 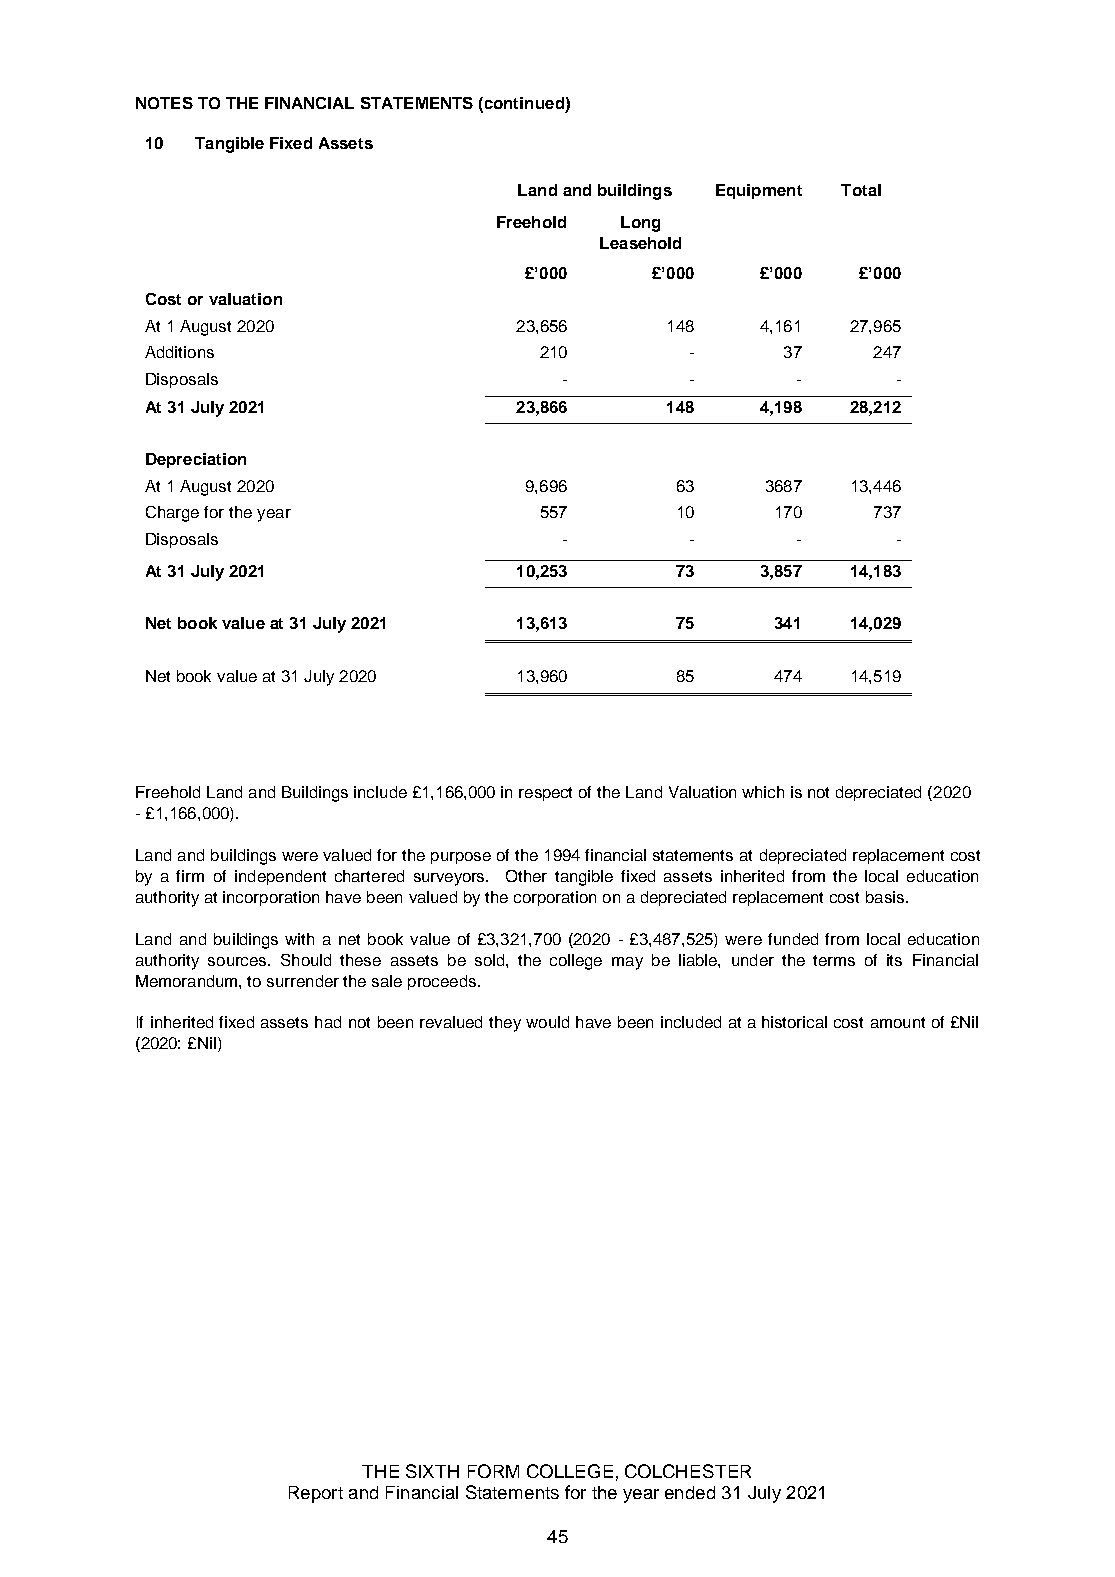 I want to click on historical, so click(x=794, y=1022).
